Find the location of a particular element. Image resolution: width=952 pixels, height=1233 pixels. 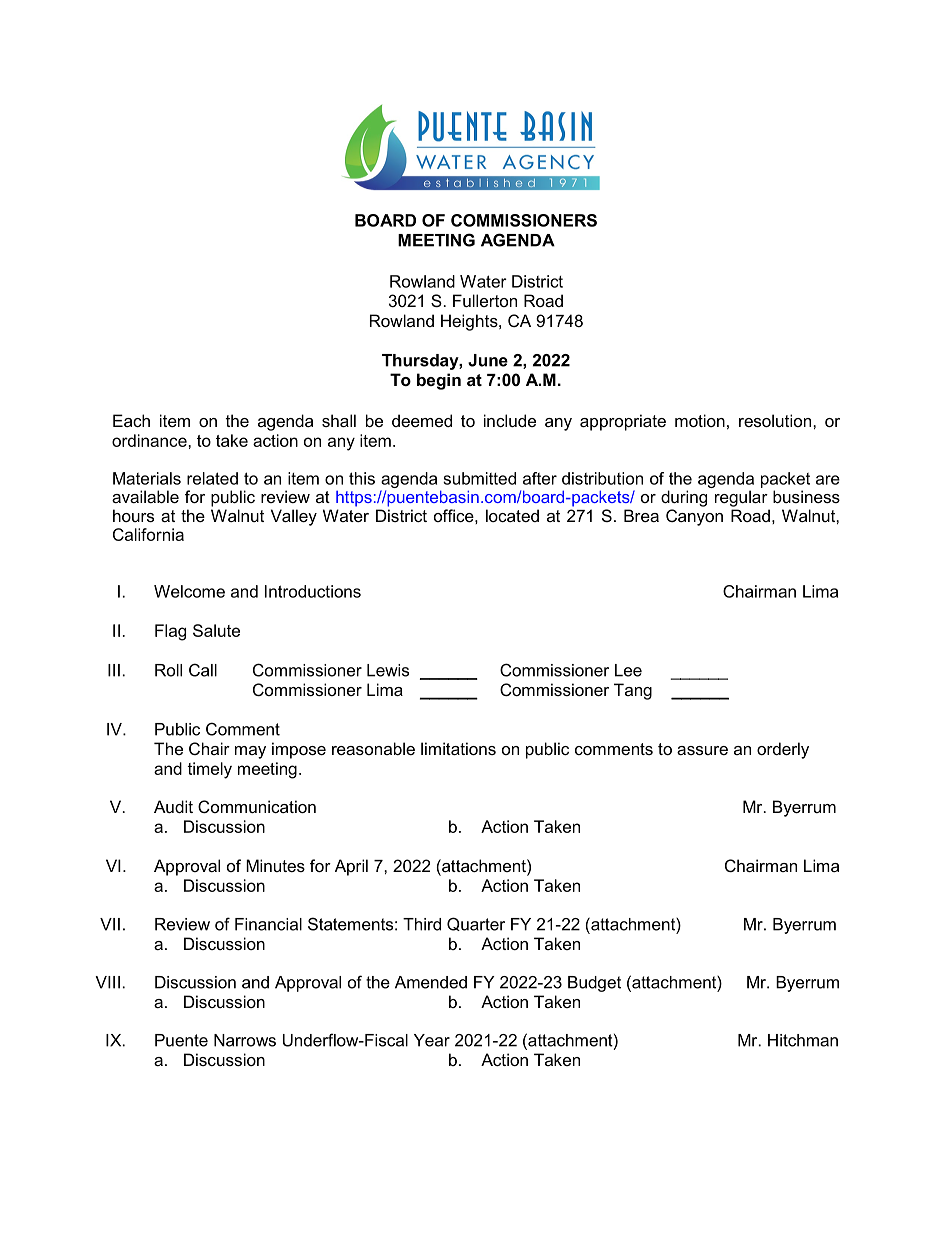

Budget is located at coordinates (594, 984).
